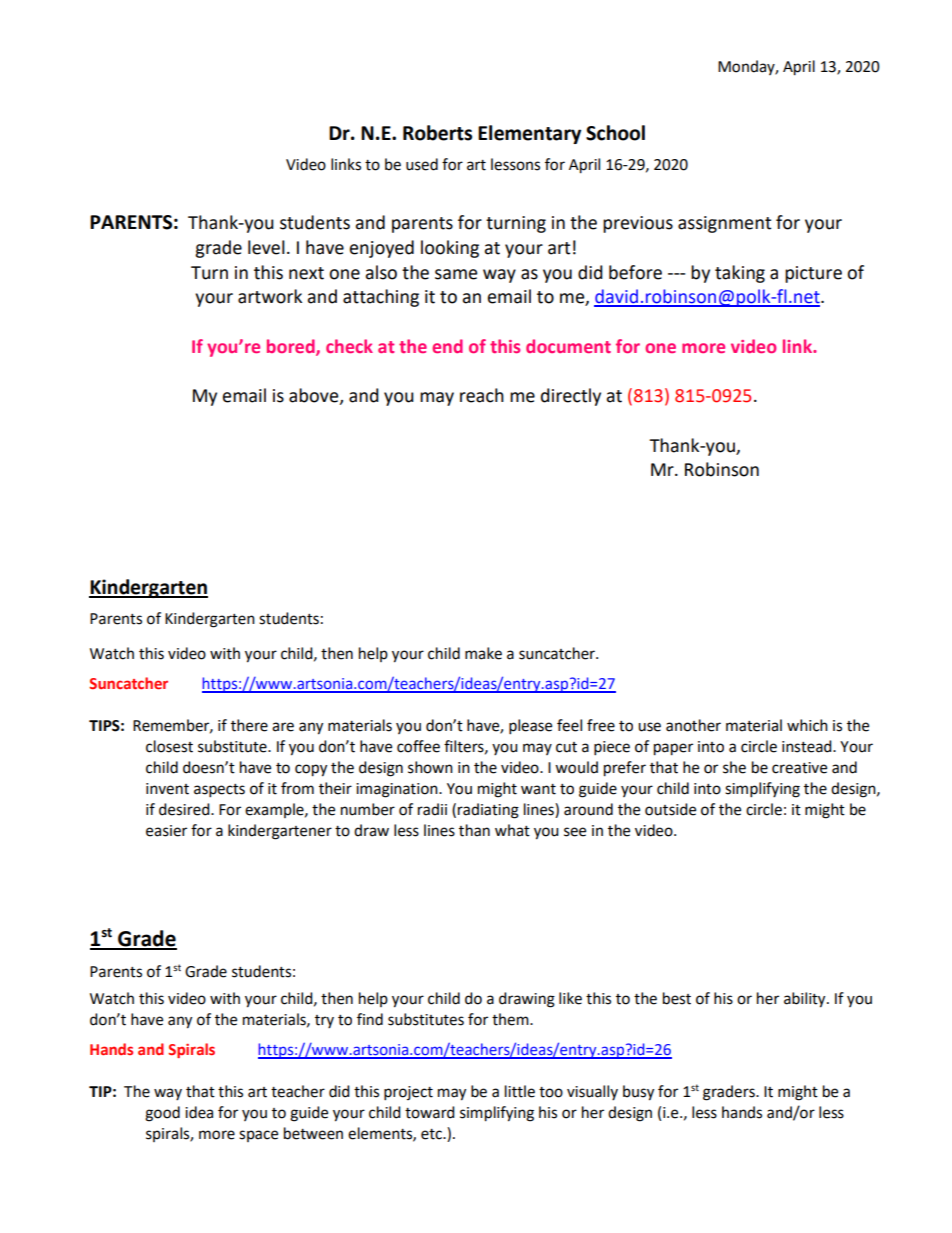 The image size is (952, 1233). Describe the element at coordinates (724, 224) in the page. I see `assignment` at that location.
